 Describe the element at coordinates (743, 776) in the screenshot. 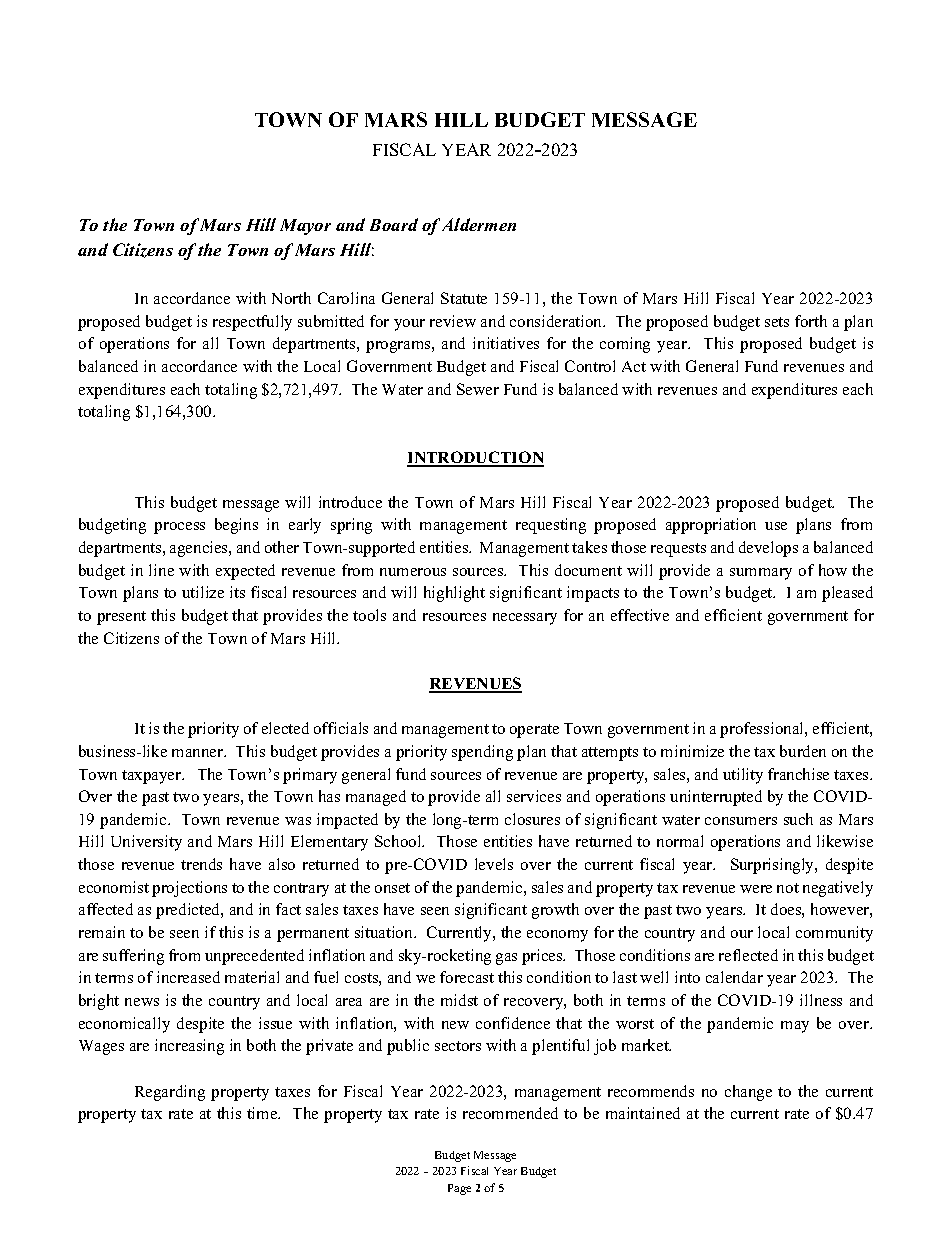

I see `utility` at that location.
